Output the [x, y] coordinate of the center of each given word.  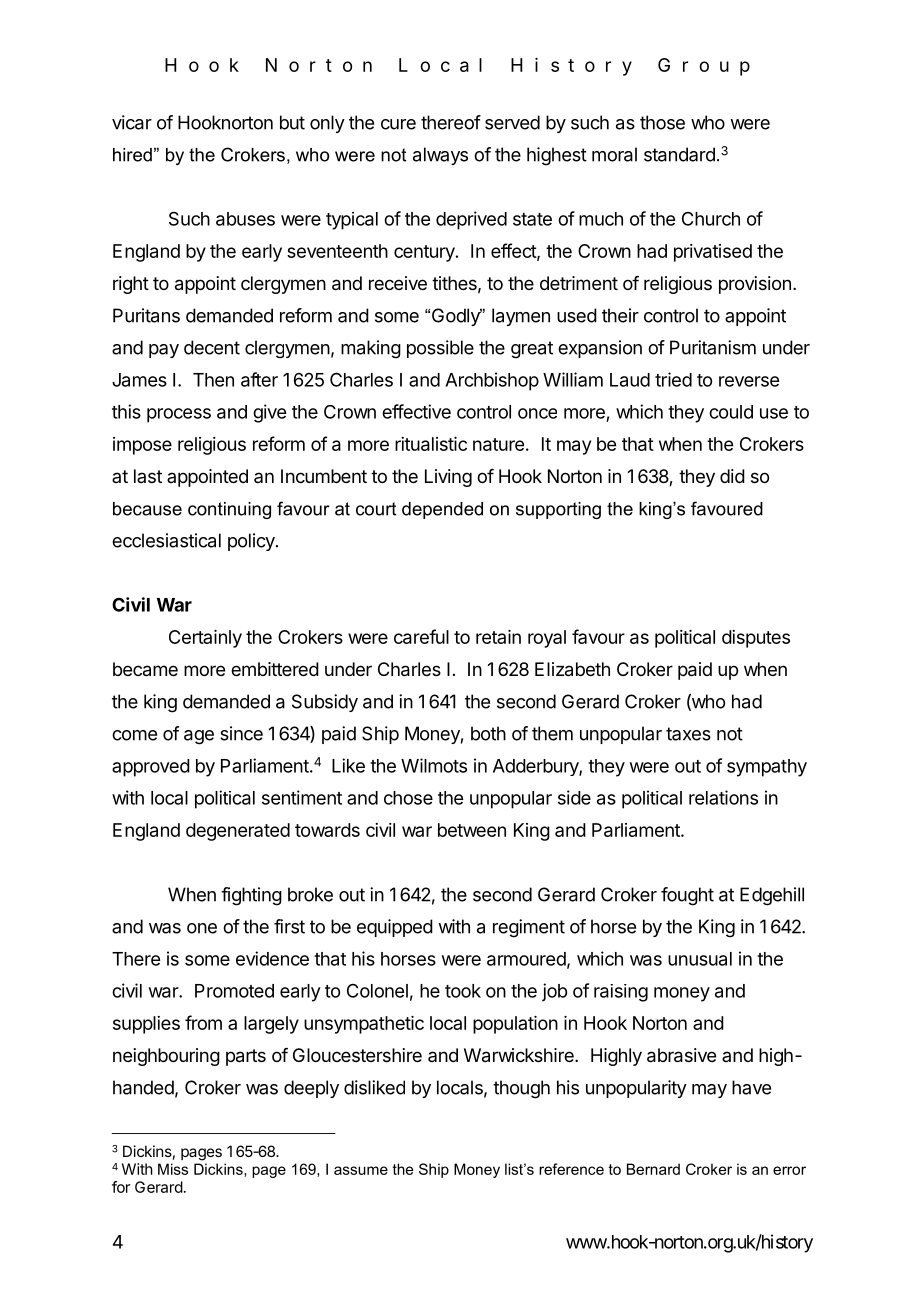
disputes [756, 639]
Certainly [205, 639]
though [521, 1089]
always [440, 156]
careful [421, 636]
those [662, 122]
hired [132, 155]
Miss [173, 1169]
